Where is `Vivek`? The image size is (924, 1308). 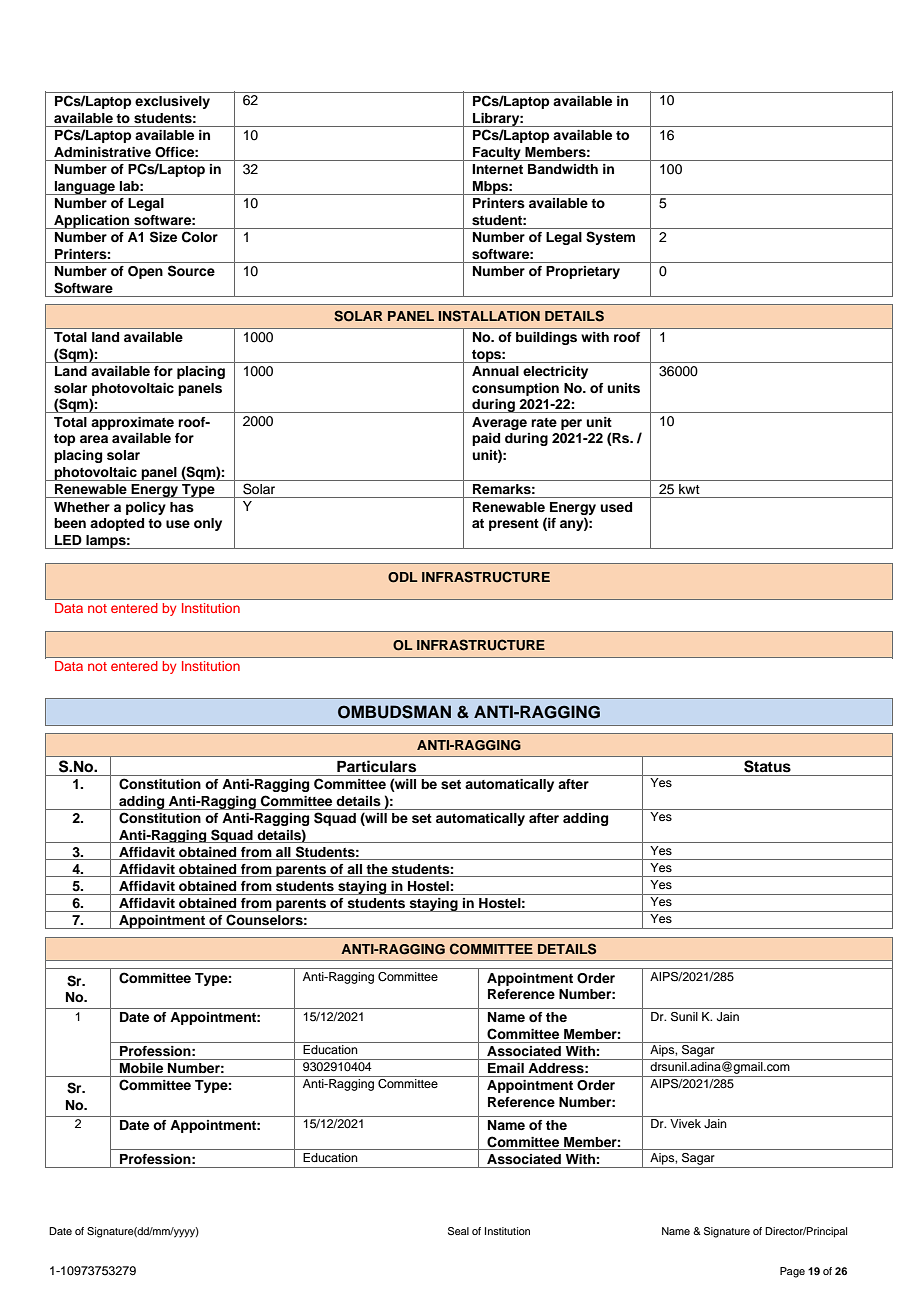 Vivek is located at coordinates (685, 1123).
